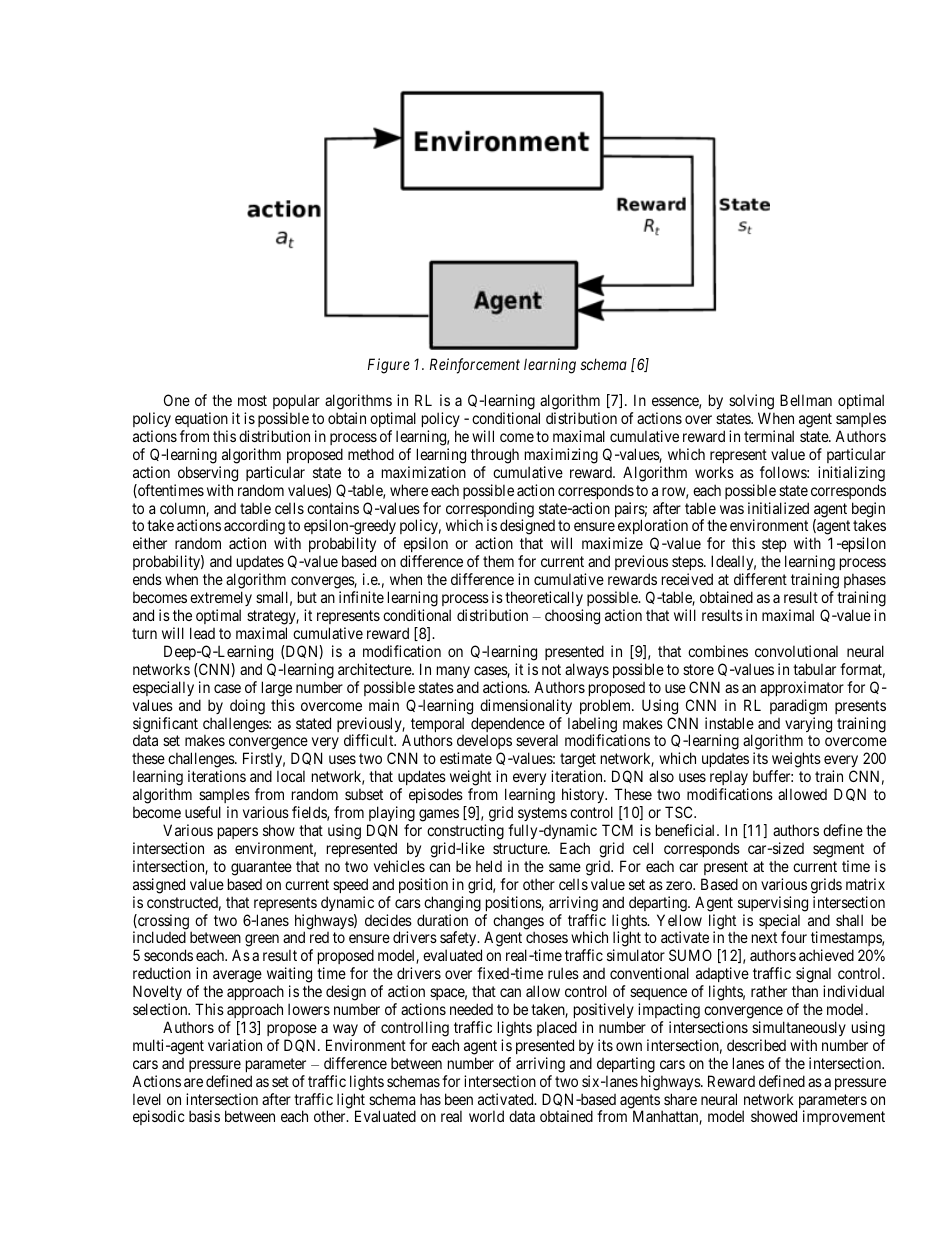  Describe the element at coordinates (844, 1117) in the screenshot. I see `improvement` at that location.
